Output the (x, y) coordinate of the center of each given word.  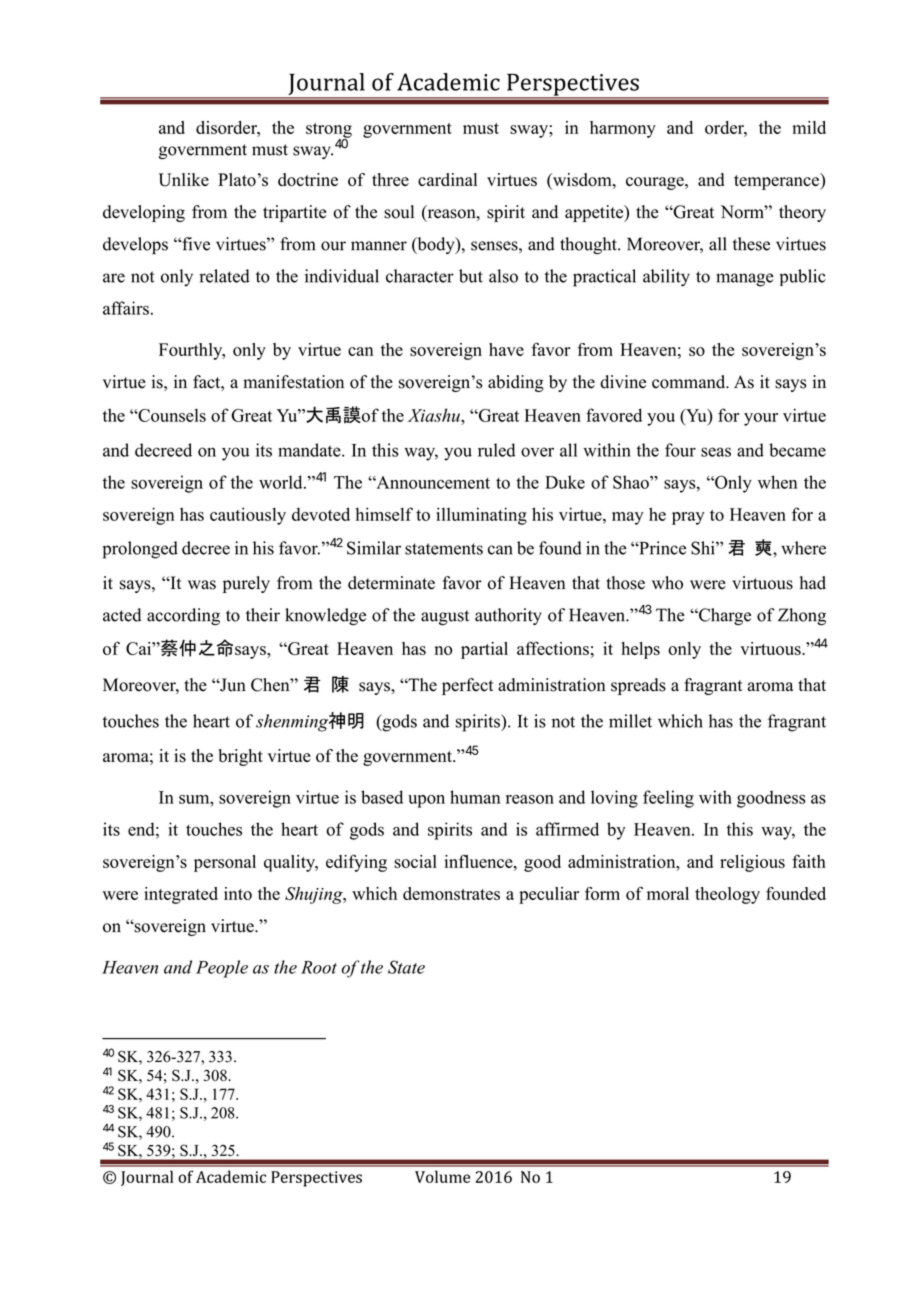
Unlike (184, 180)
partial (484, 650)
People (222, 969)
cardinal (447, 179)
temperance (777, 181)
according (183, 616)
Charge (724, 616)
